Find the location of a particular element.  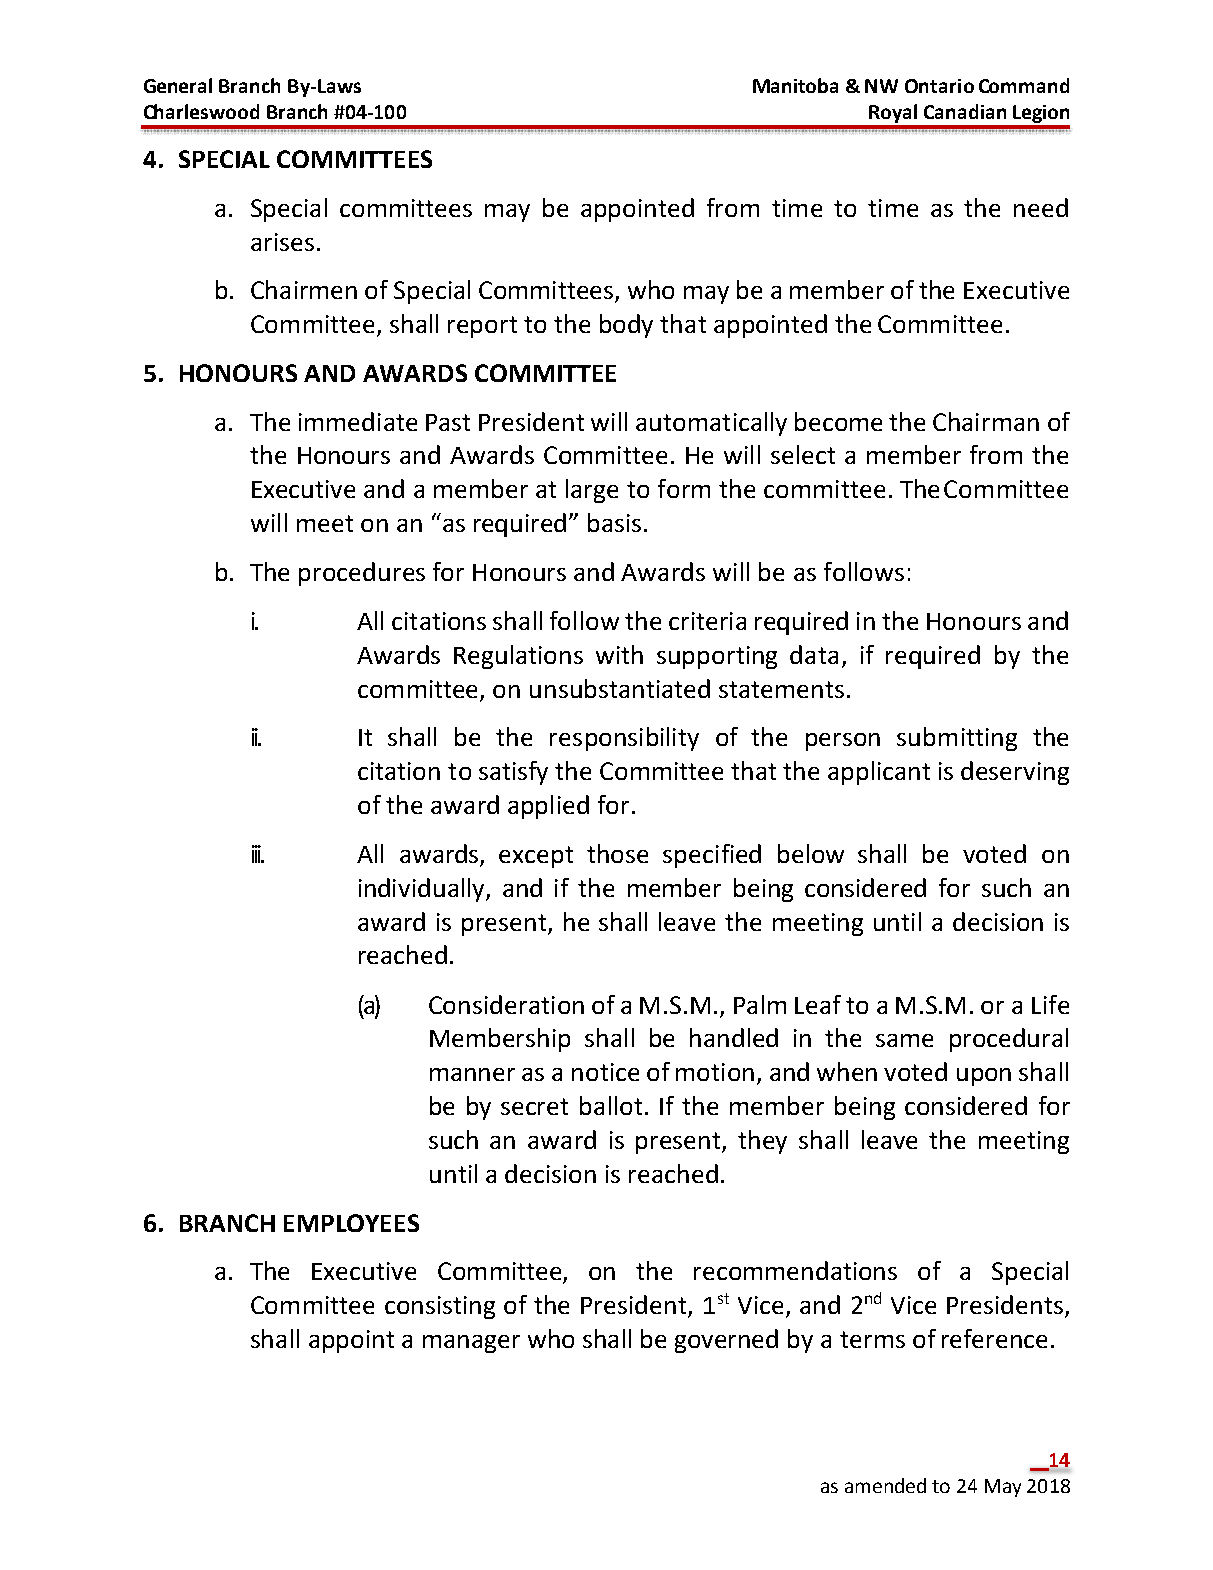

manager is located at coordinates (471, 1344).
